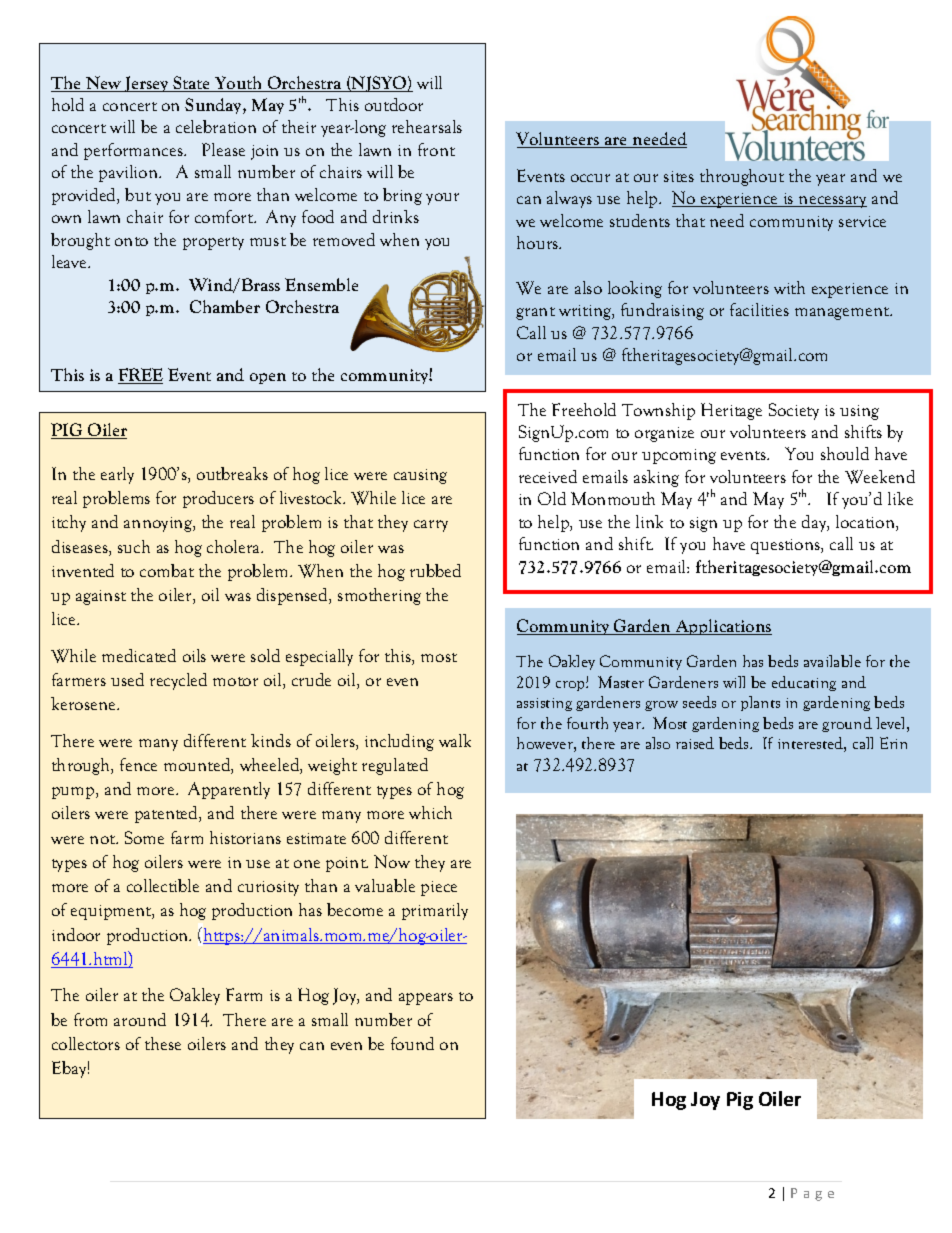  Describe the element at coordinates (427, 126) in the page. I see `rehearsals` at that location.
